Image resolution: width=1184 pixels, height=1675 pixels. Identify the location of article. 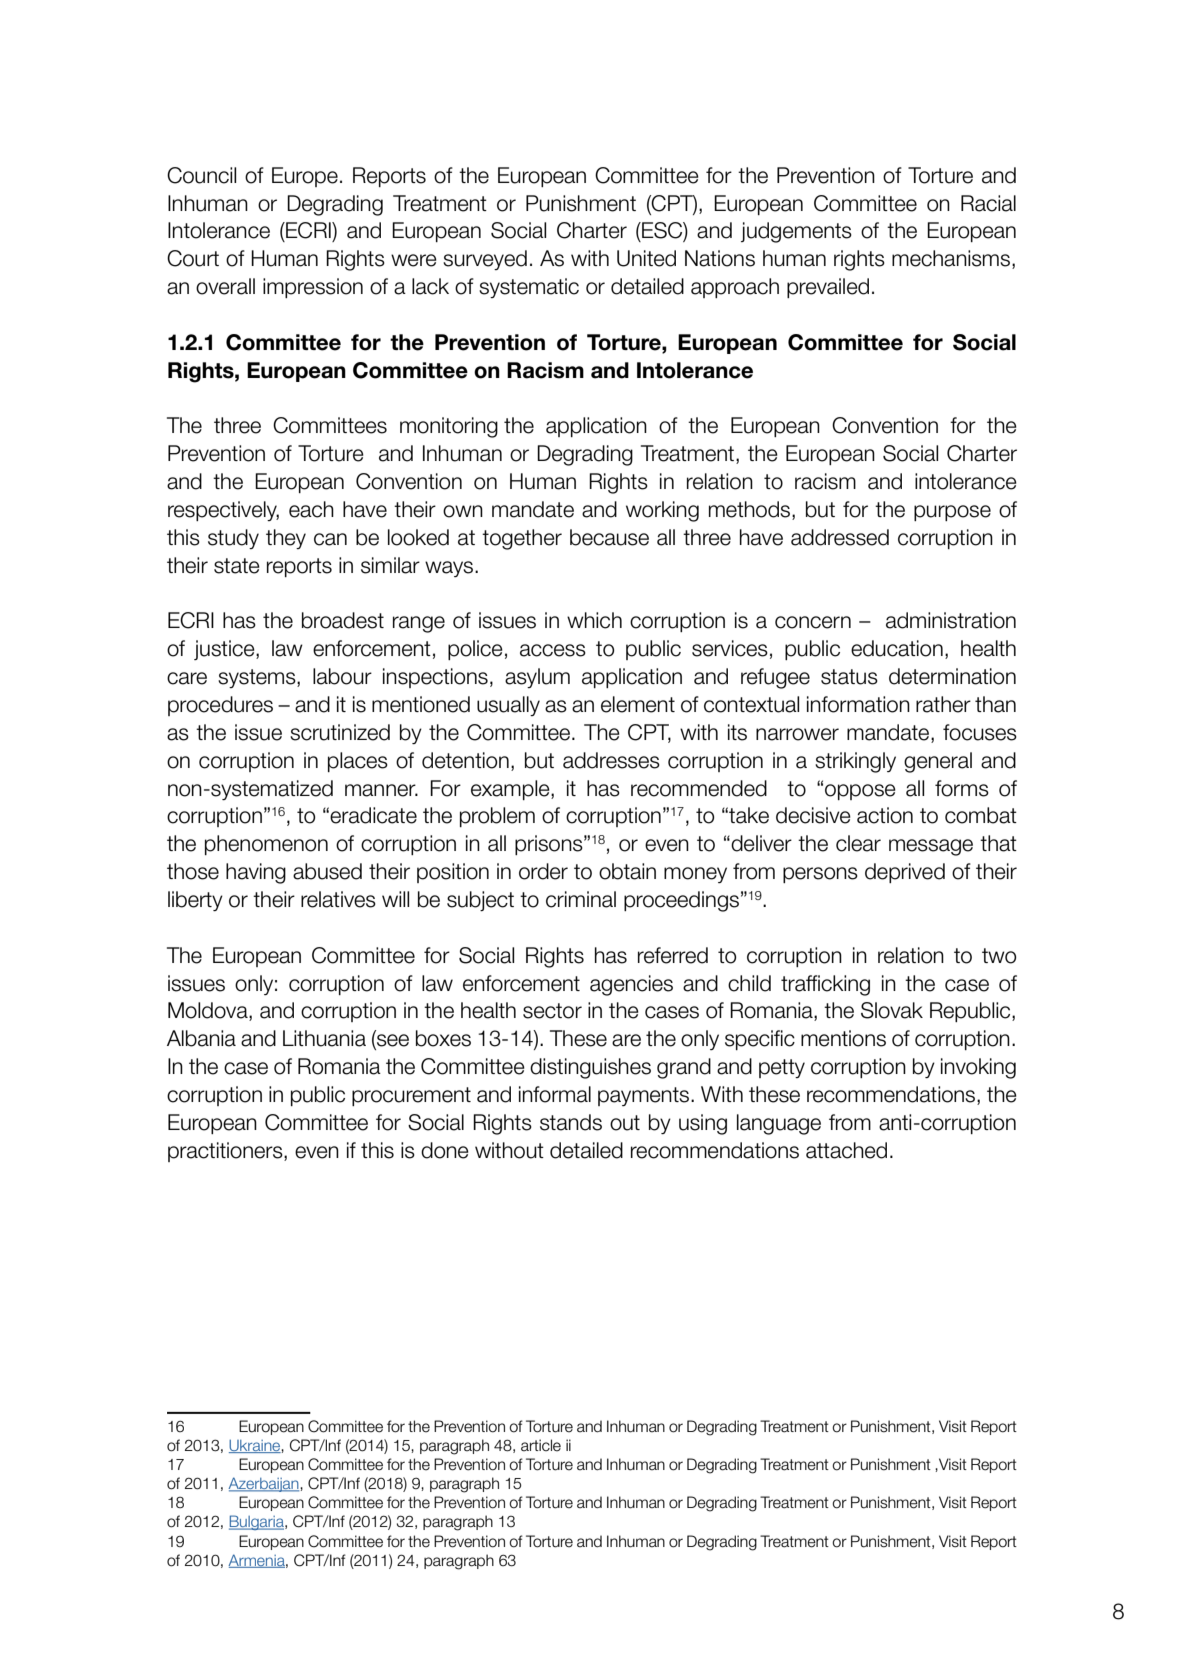
(541, 1445).
